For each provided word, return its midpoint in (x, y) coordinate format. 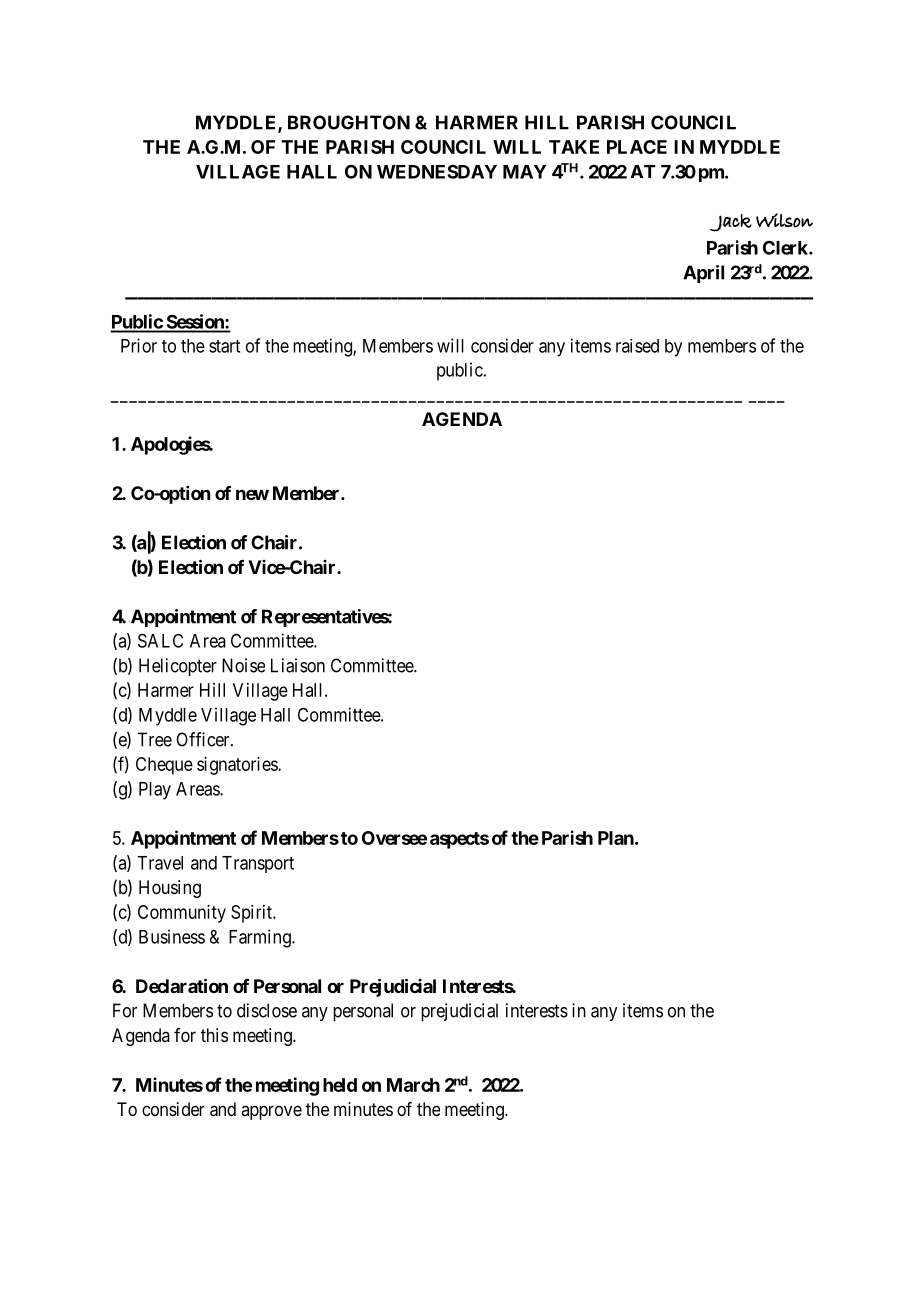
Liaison (298, 665)
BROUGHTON (349, 122)
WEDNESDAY (437, 172)
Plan (616, 838)
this (214, 1035)
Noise (243, 665)
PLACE (637, 147)
